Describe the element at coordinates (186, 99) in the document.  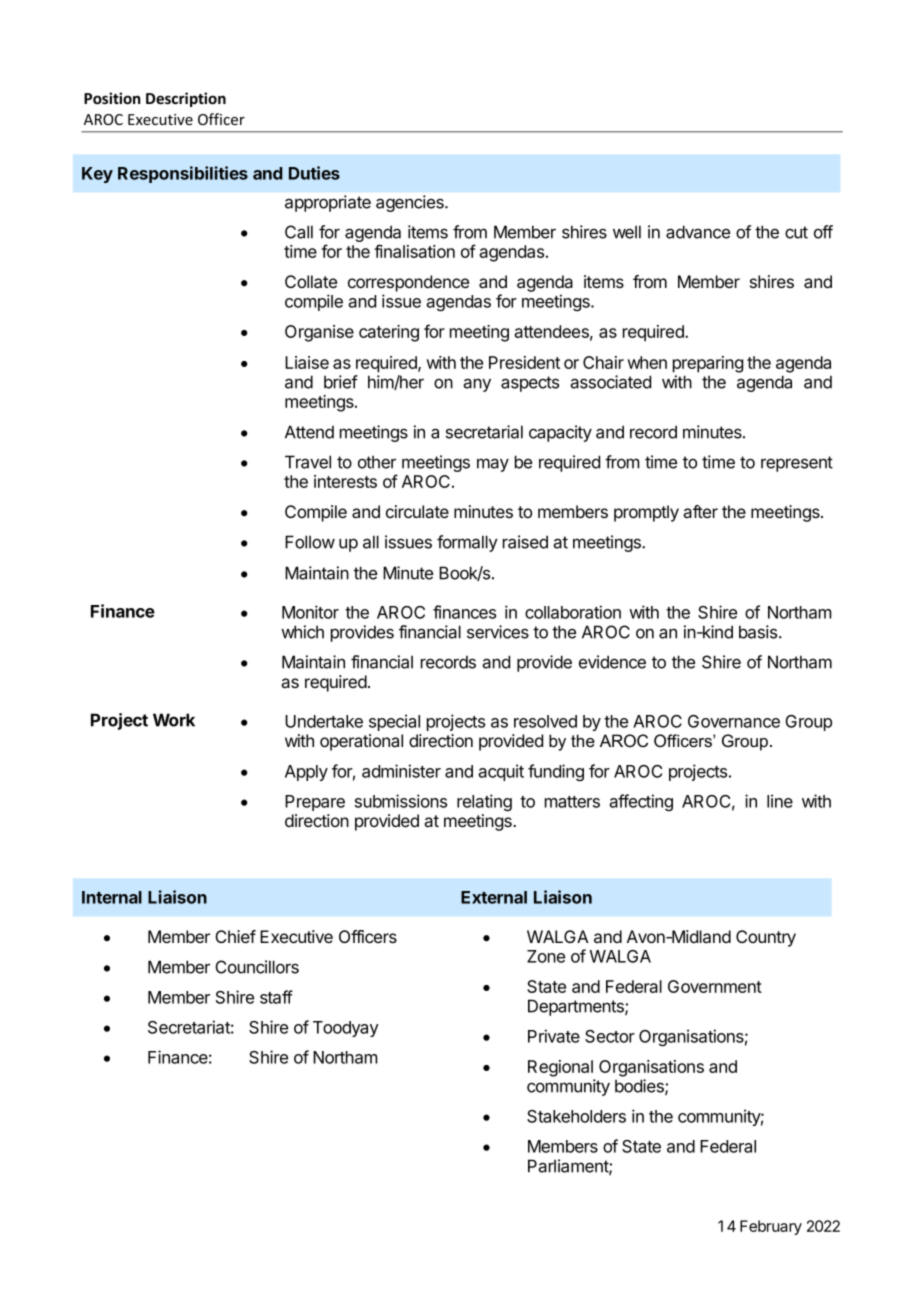
I see `Description` at that location.
